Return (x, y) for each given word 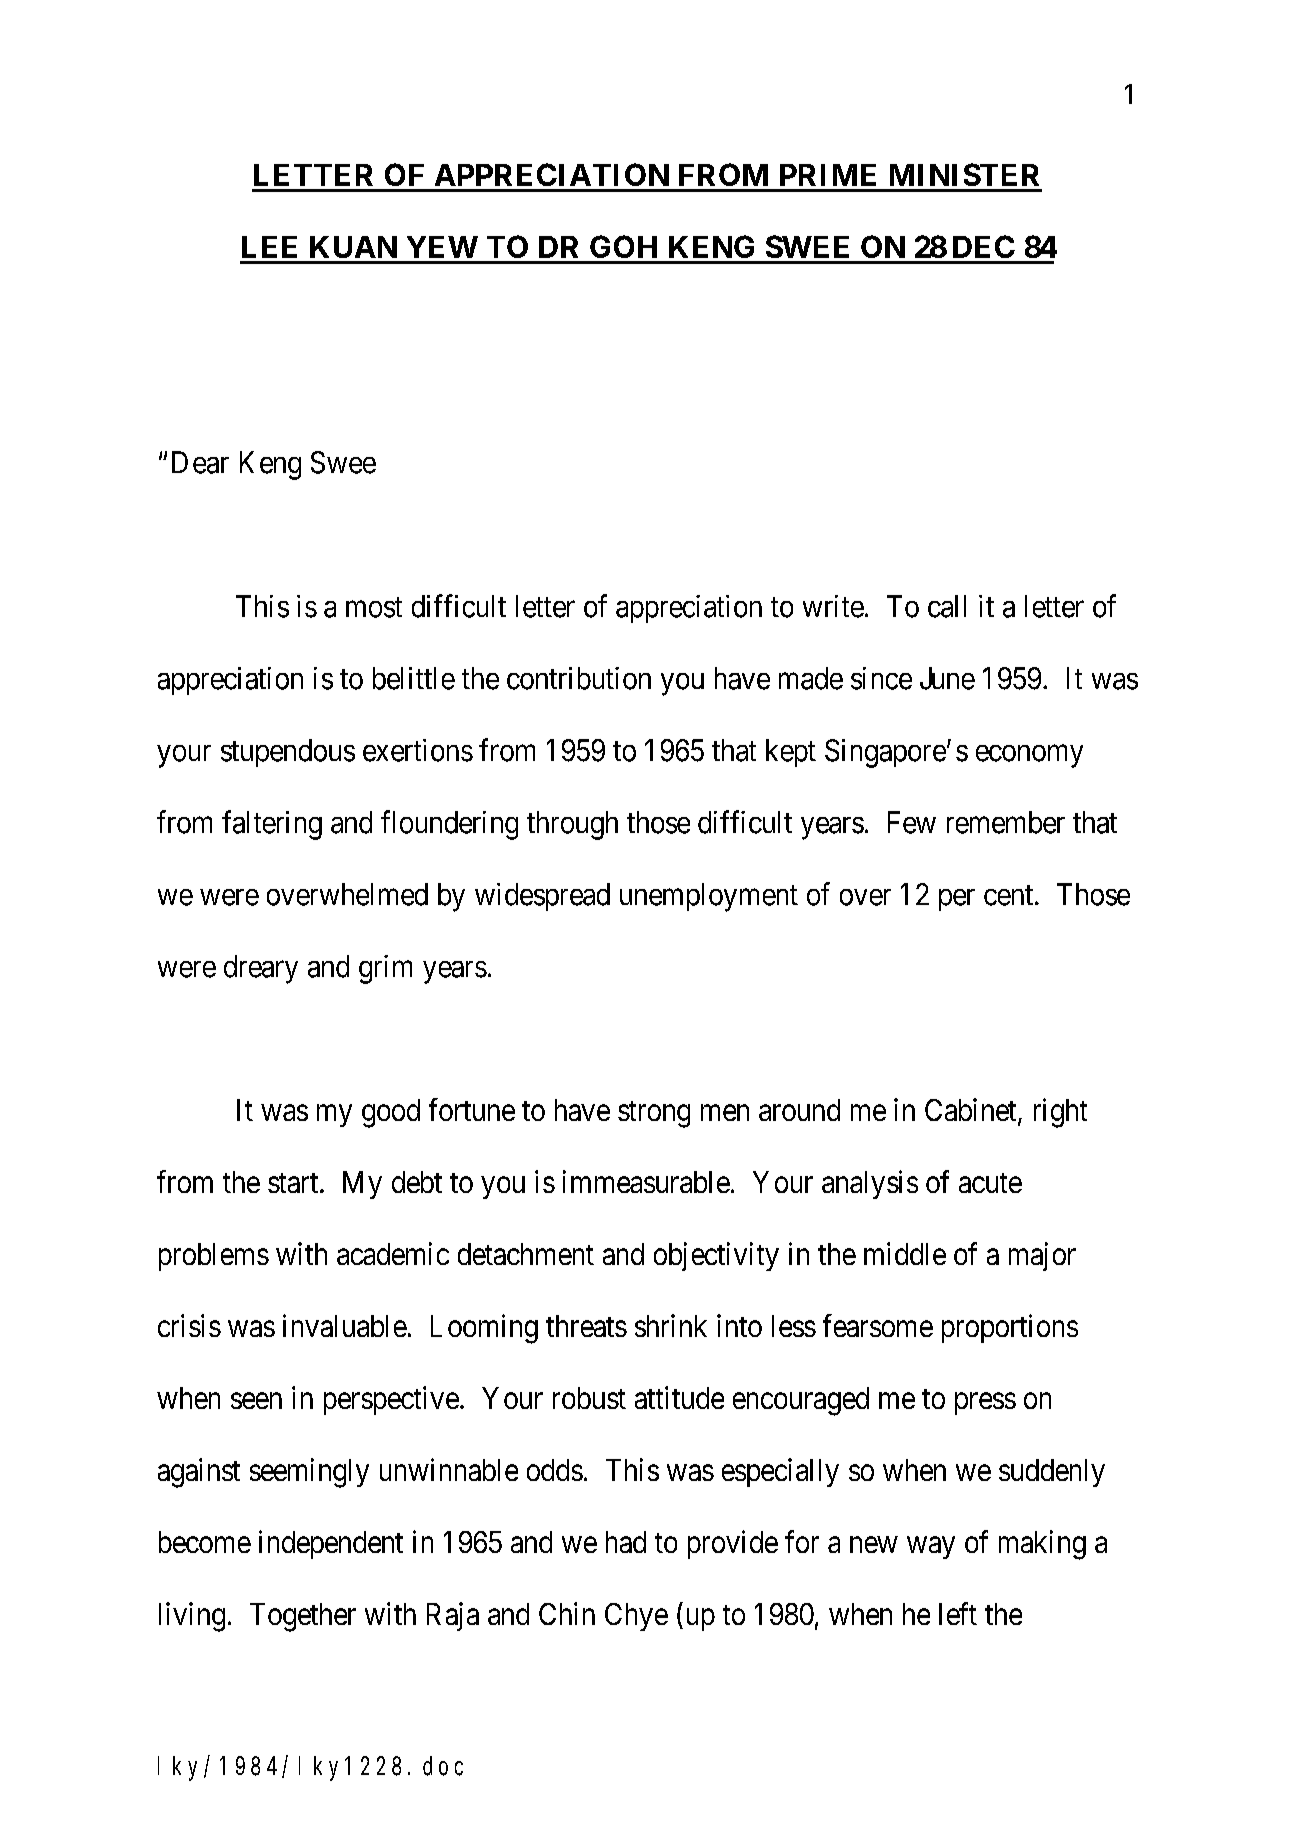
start (294, 1183)
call (947, 606)
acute (990, 1183)
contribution (579, 678)
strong (654, 1114)
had (626, 1542)
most (374, 607)
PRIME (828, 175)
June (947, 678)
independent (331, 1544)
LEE (269, 247)
